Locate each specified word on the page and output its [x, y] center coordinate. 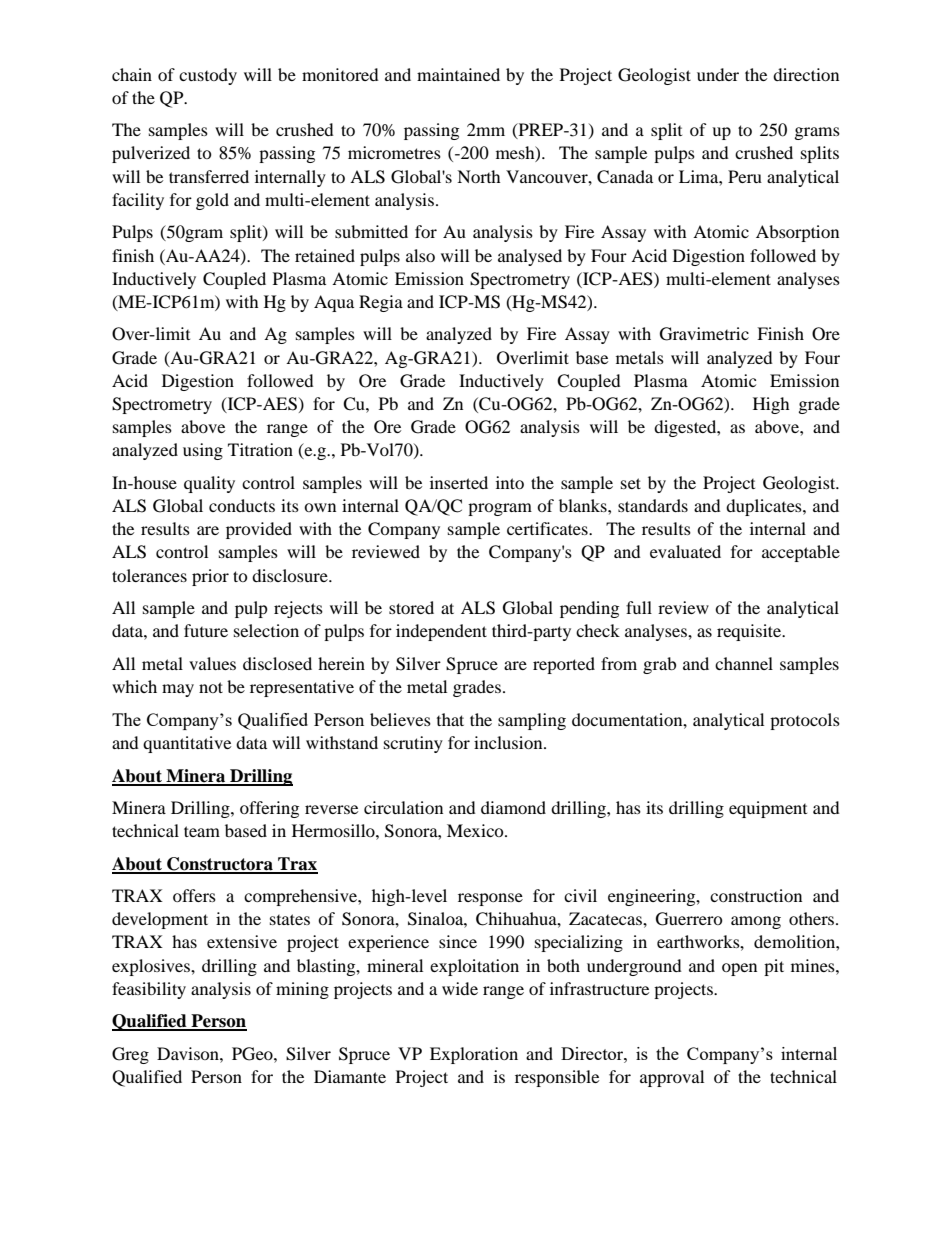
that [450, 719]
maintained [458, 74]
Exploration [474, 1055]
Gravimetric [704, 334]
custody [208, 76]
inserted [459, 482]
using [203, 451]
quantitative [187, 744]
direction [806, 74]
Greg [130, 1055]
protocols [805, 721]
